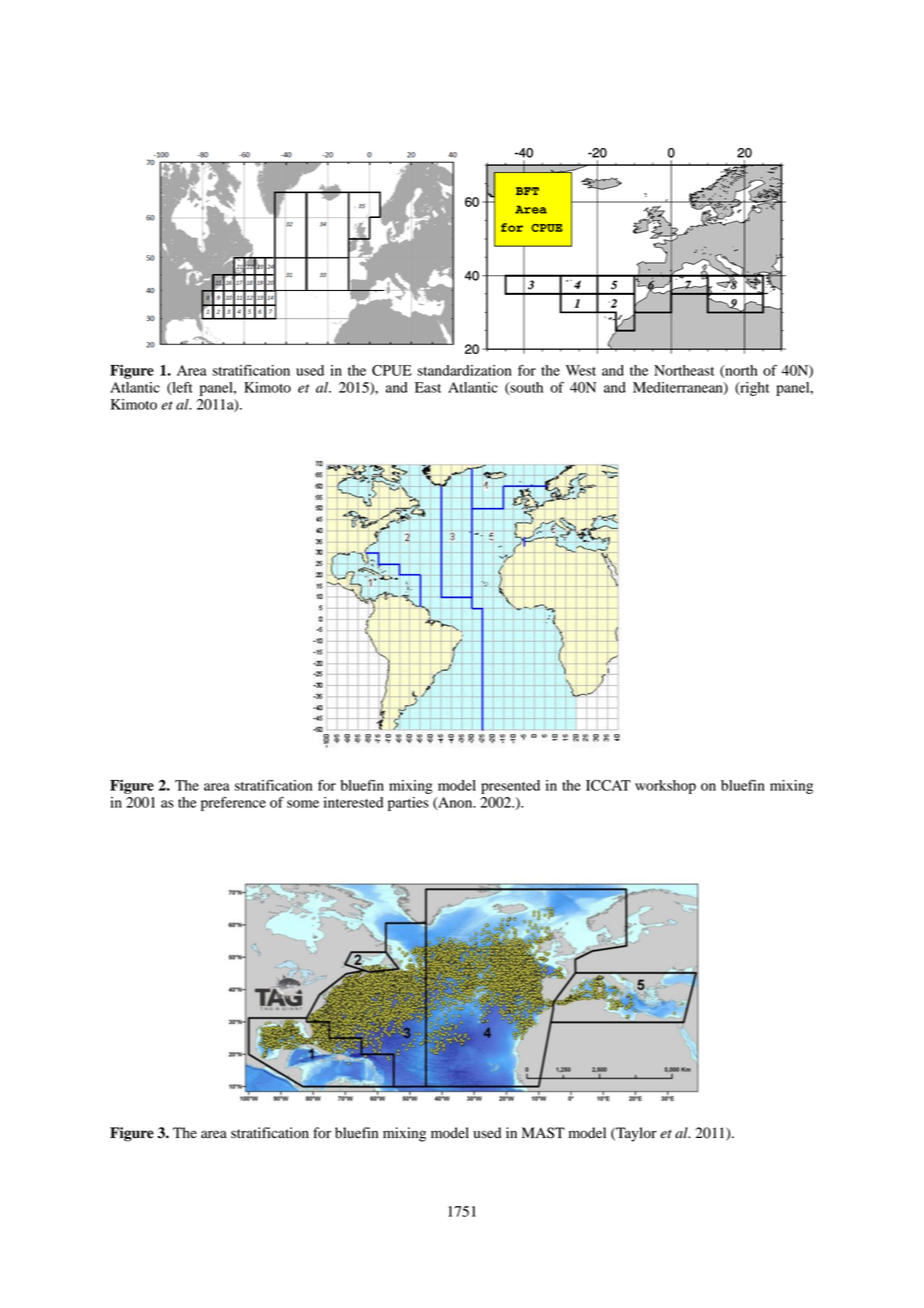 This page has width=924, height=1308. I want to click on some, so click(303, 804).
